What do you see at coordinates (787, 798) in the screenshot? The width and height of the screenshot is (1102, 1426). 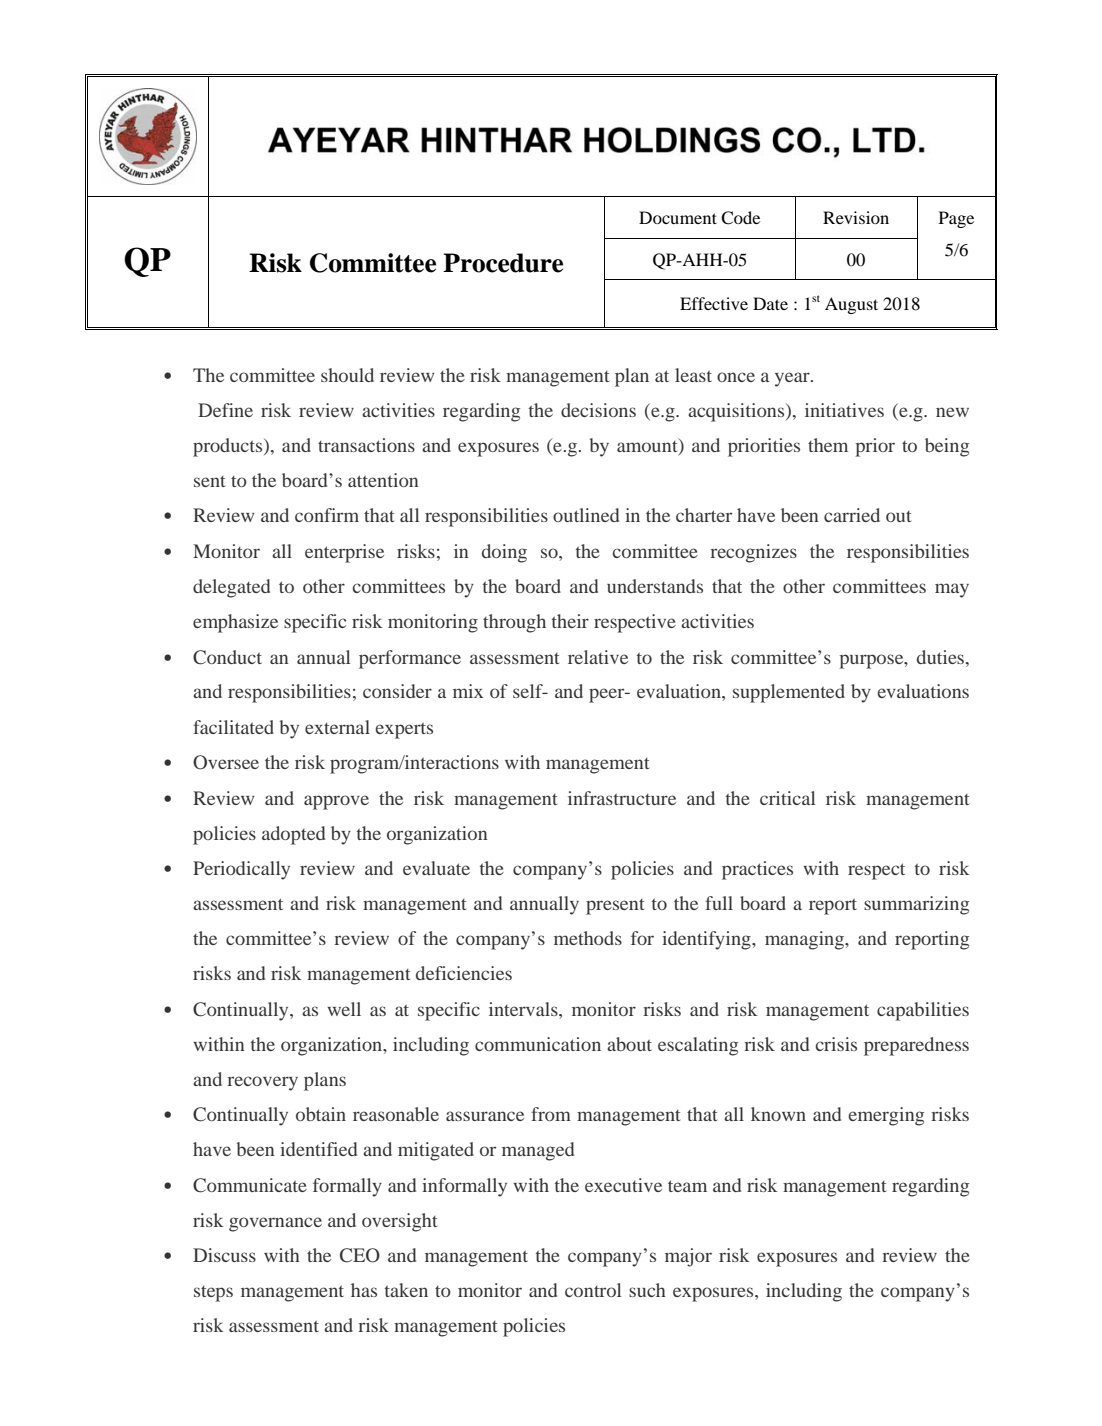 I see `critical` at bounding box center [787, 798].
